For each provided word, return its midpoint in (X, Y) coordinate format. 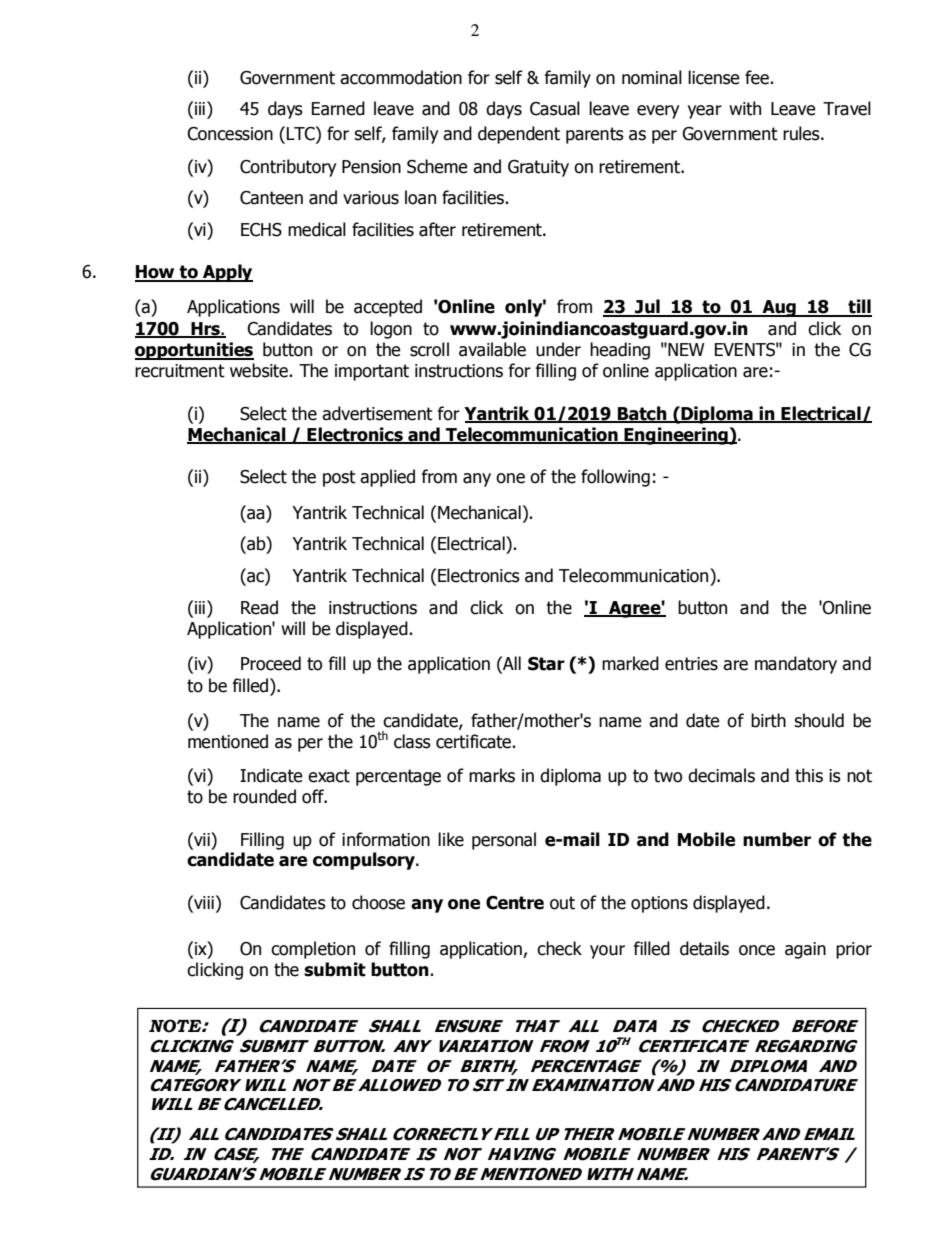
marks (492, 775)
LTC (302, 133)
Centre (515, 903)
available (492, 349)
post (339, 478)
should (819, 720)
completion (313, 950)
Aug (779, 308)
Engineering (676, 436)
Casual (555, 108)
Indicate (271, 775)
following (615, 478)
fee (757, 77)
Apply (227, 273)
